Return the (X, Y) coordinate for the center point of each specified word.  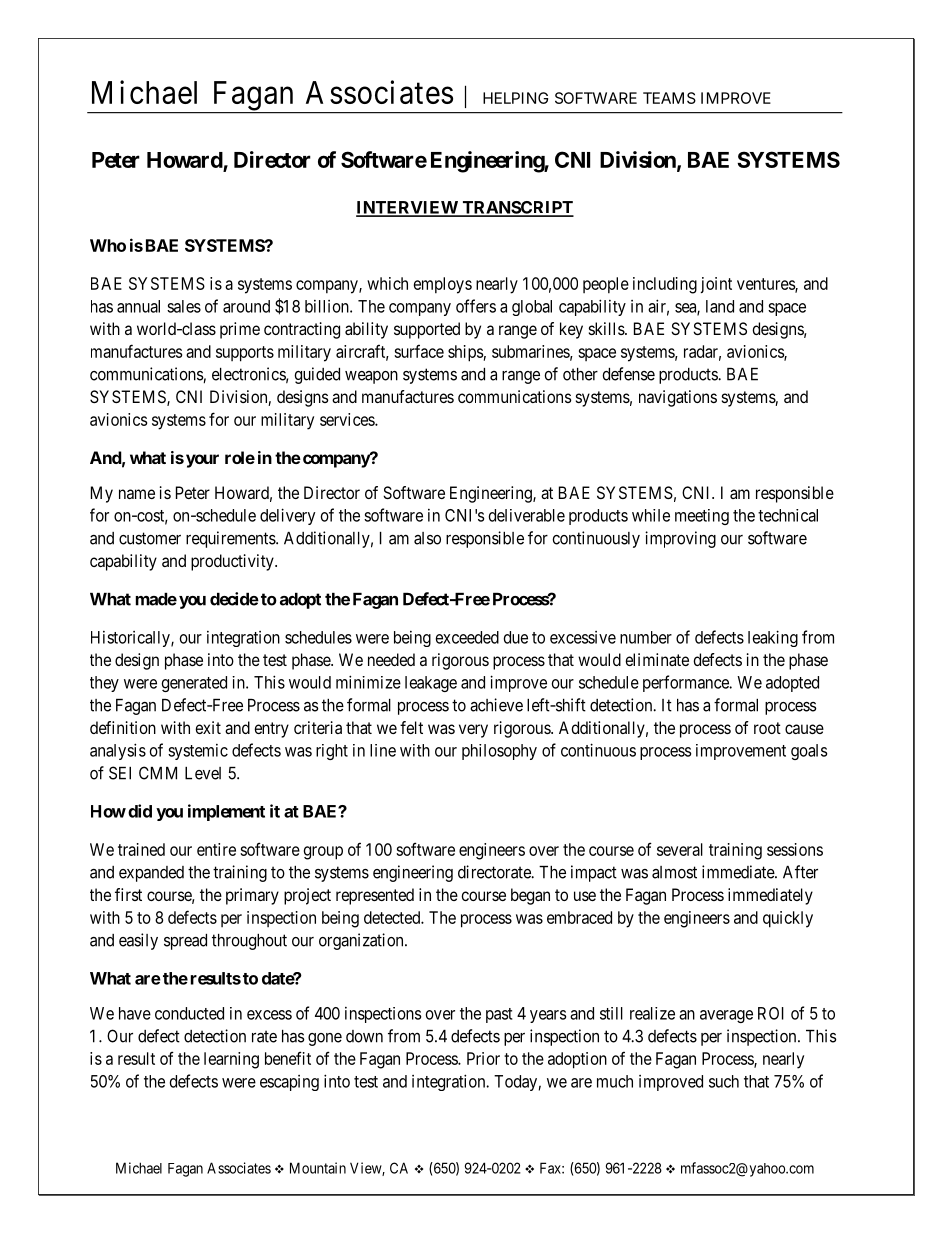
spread (185, 942)
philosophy (499, 752)
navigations (678, 398)
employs (443, 285)
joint (716, 285)
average (726, 1016)
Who (108, 245)
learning (231, 1060)
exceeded (467, 637)
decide (234, 599)
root (767, 728)
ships (465, 353)
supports (245, 354)
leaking (773, 638)
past (499, 1015)
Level (203, 773)
